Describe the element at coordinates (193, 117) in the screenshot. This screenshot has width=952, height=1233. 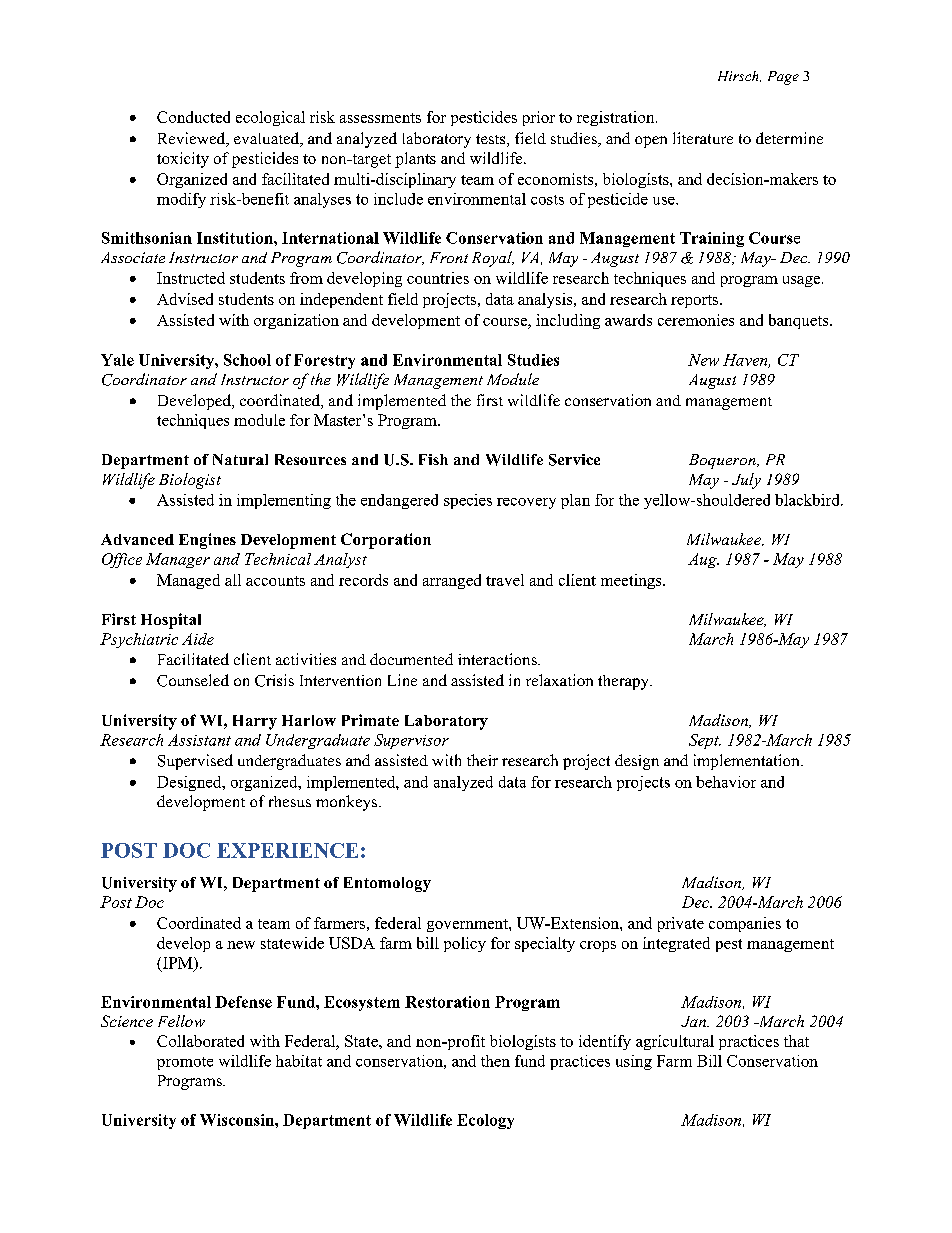
I see `Conducted` at that location.
